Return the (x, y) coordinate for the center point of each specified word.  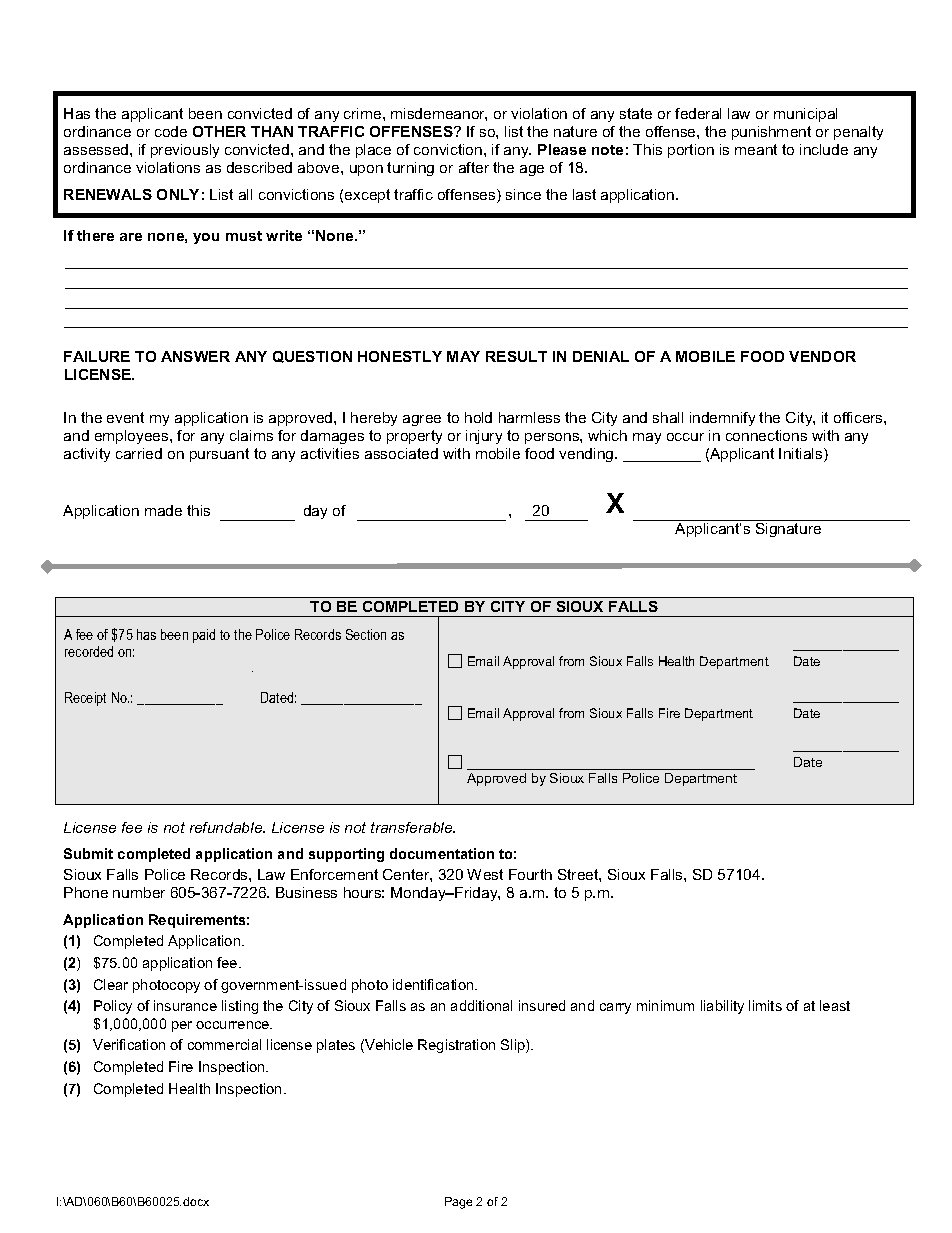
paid (204, 636)
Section (366, 634)
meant (756, 149)
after (474, 167)
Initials (802, 455)
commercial (224, 1044)
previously (185, 151)
